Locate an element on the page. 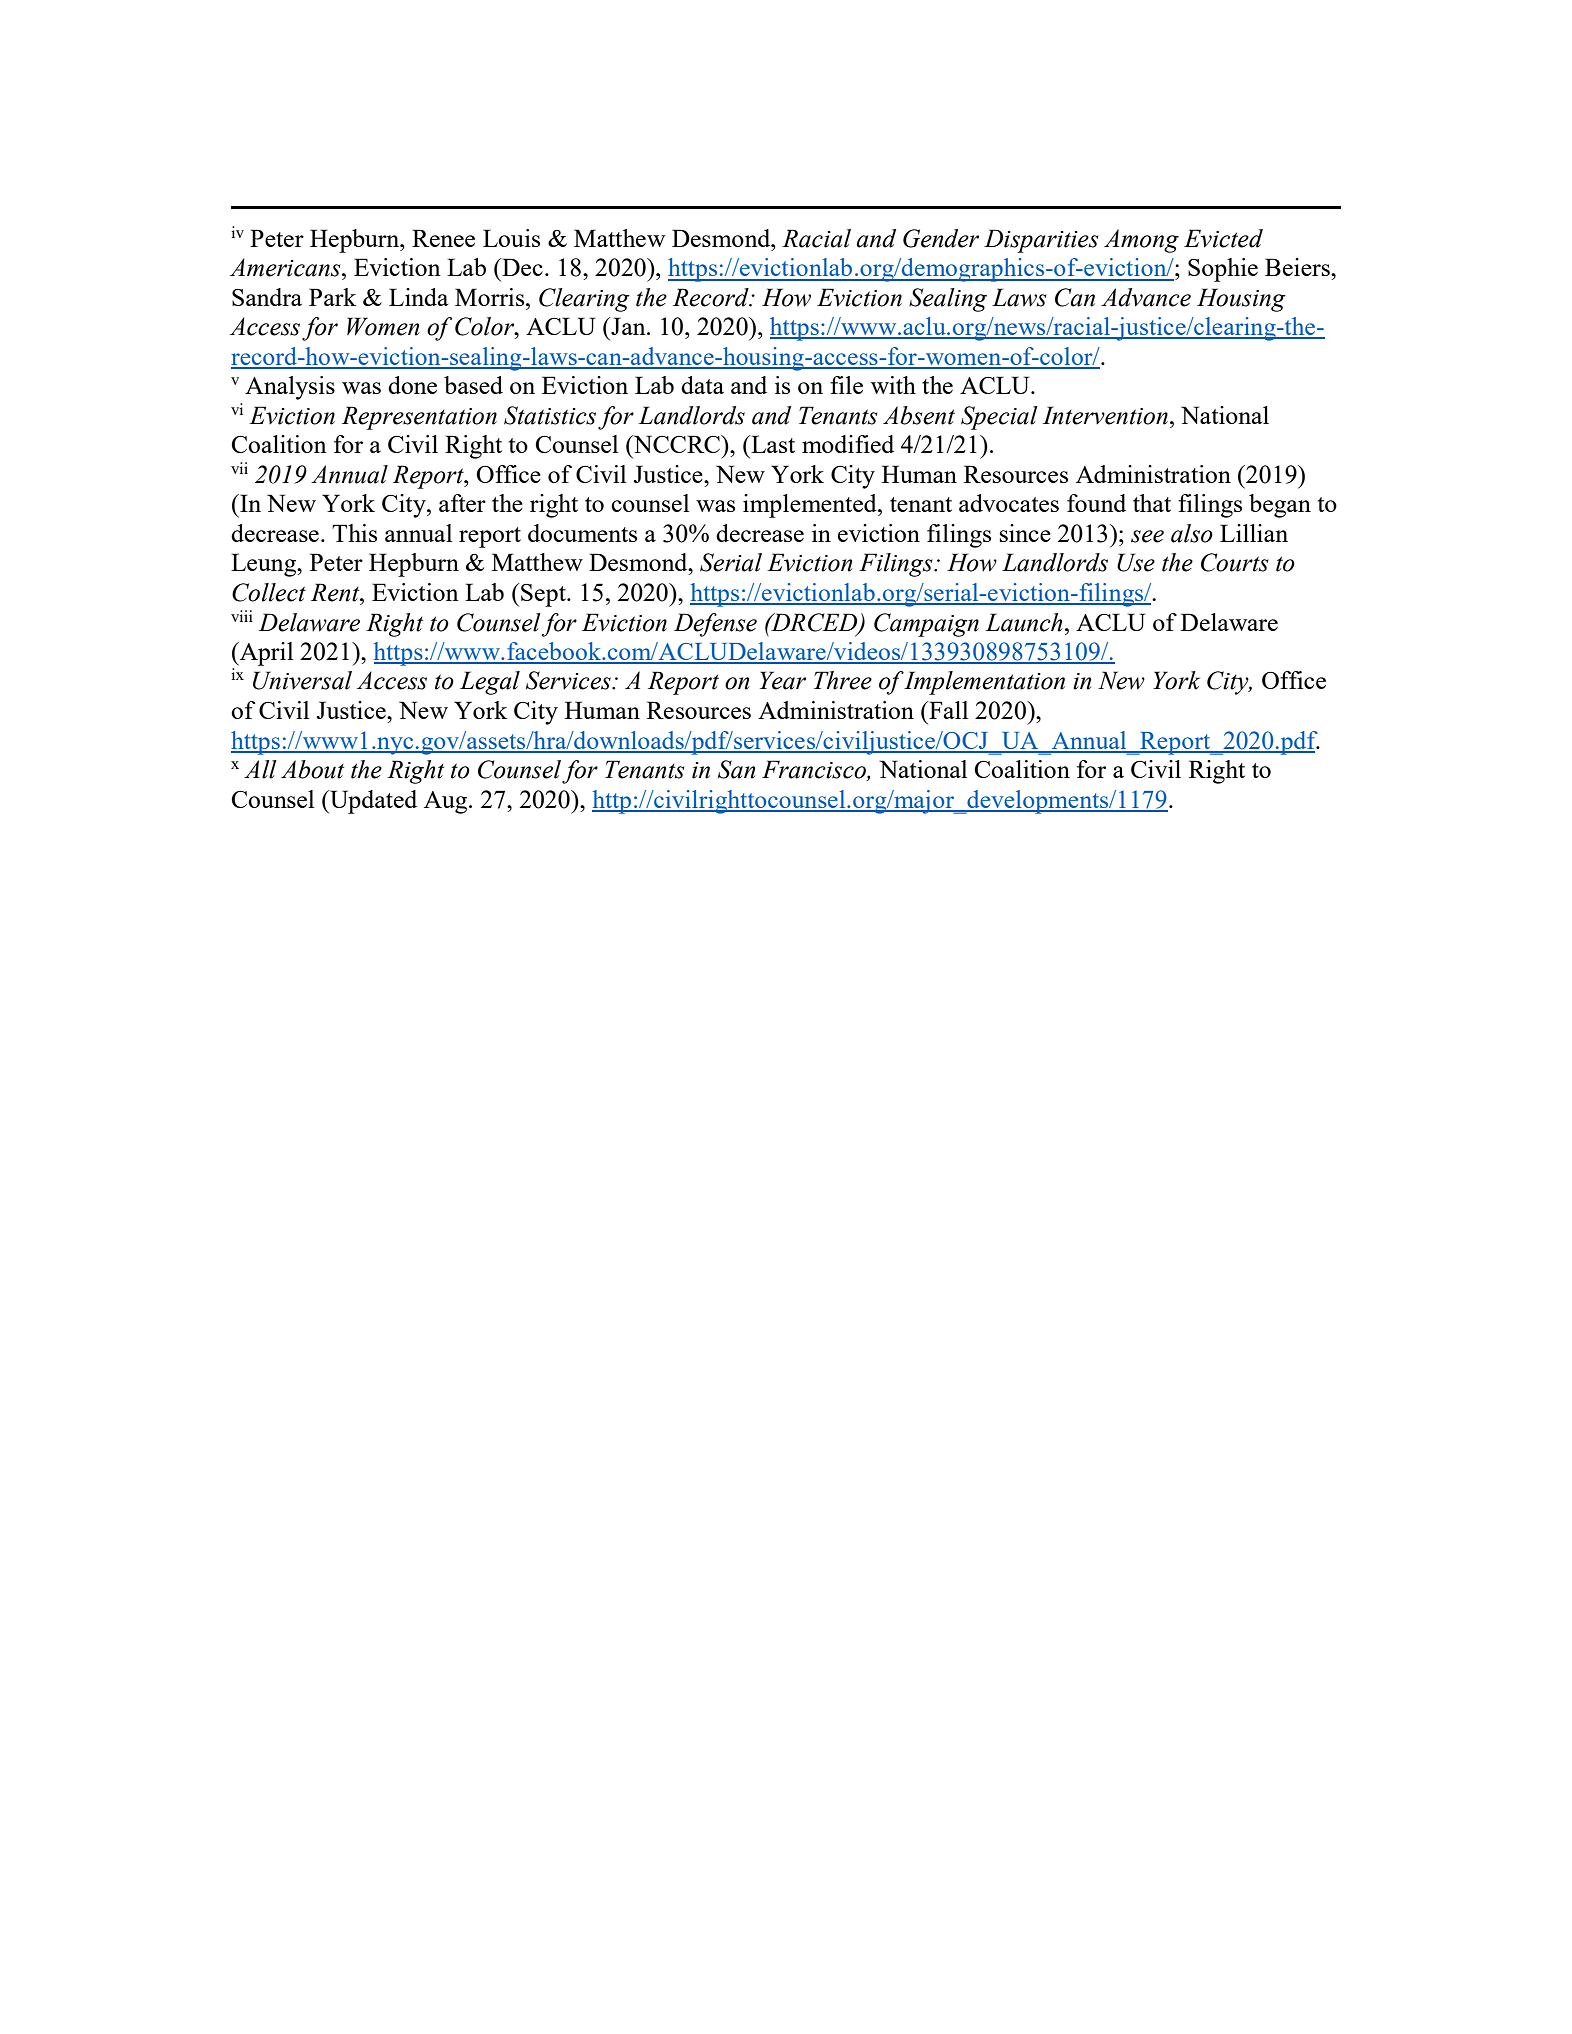 This page has height=2034, width=1572. Updated is located at coordinates (372, 802).
